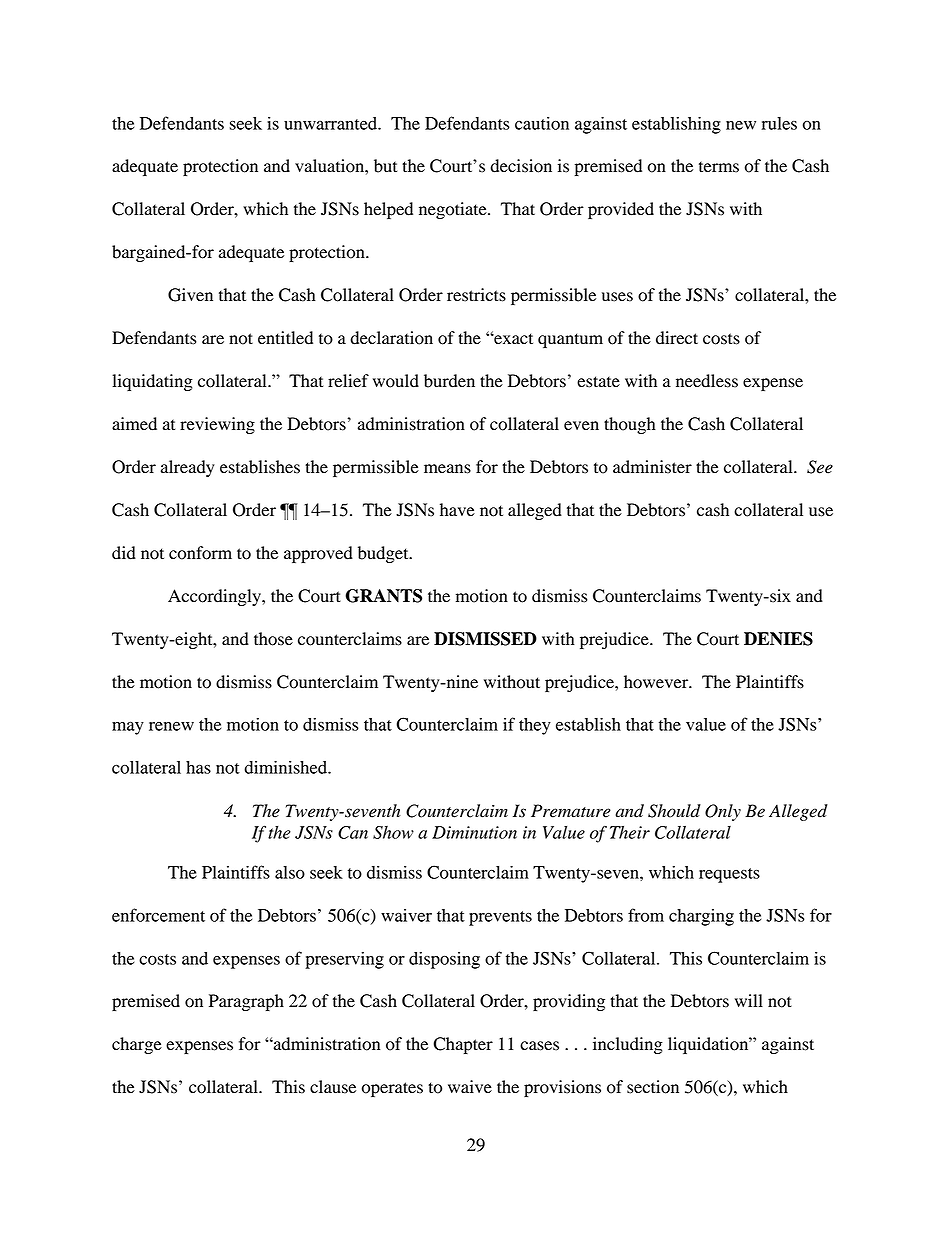  Describe the element at coordinates (383, 596) in the screenshot. I see `GRANTS` at that location.
